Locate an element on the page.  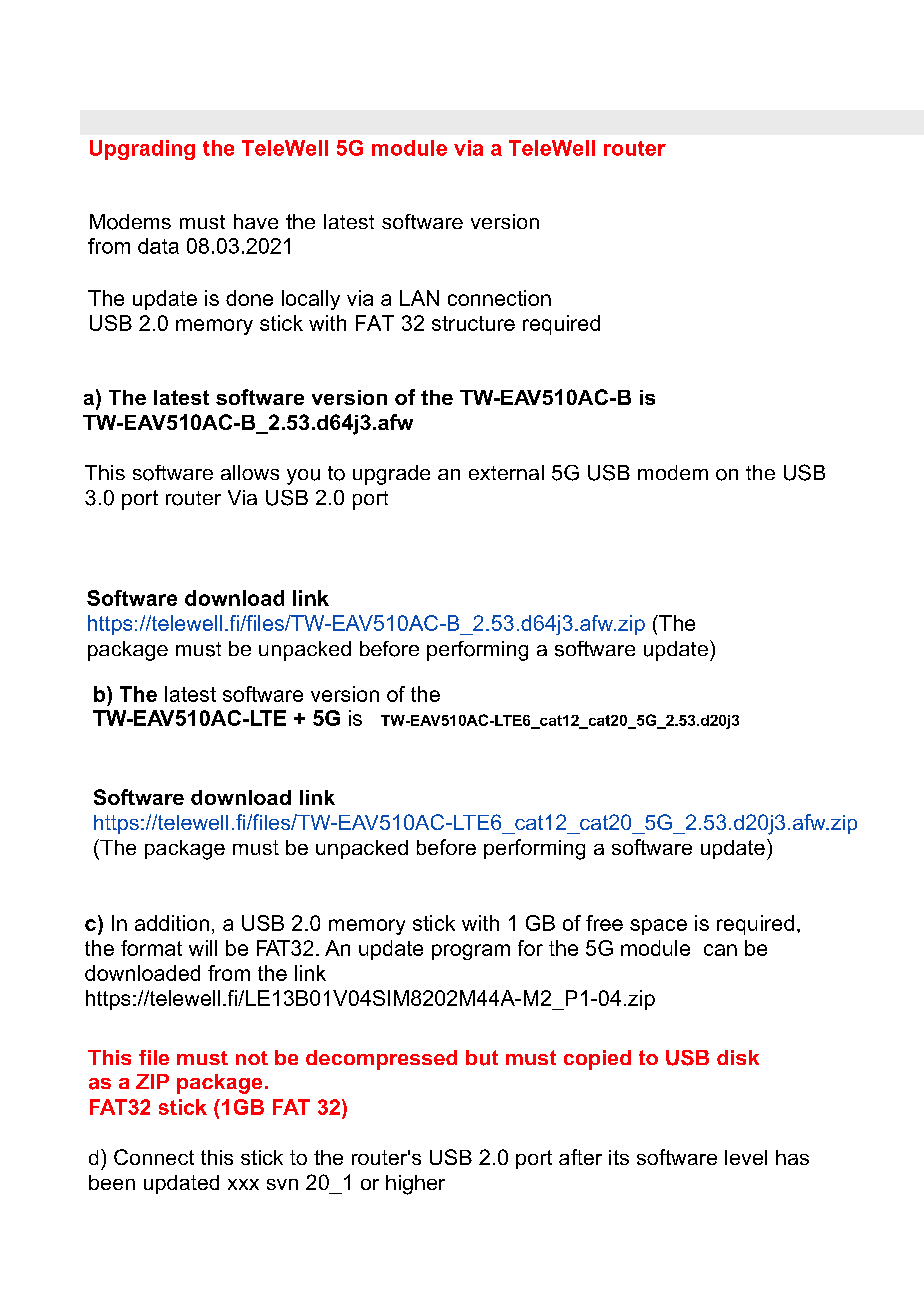
structure is located at coordinates (473, 323).
